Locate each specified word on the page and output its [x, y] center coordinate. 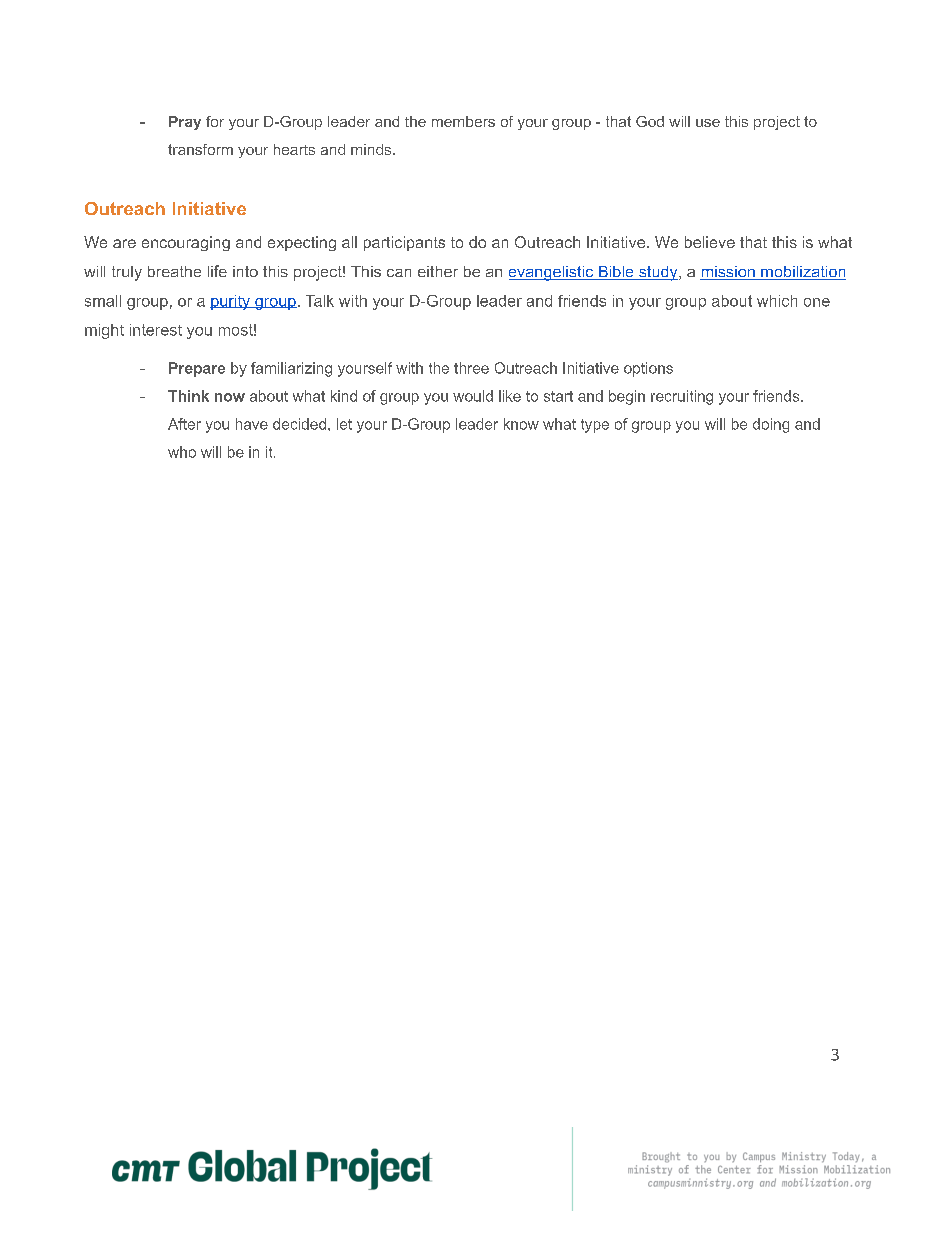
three [471, 368]
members [463, 121]
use [708, 123]
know [521, 424]
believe [710, 242]
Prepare [197, 369]
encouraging [186, 243]
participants [404, 243]
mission [728, 273]
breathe [174, 271]
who [182, 452]
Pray [185, 123]
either [438, 271]
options [648, 369]
